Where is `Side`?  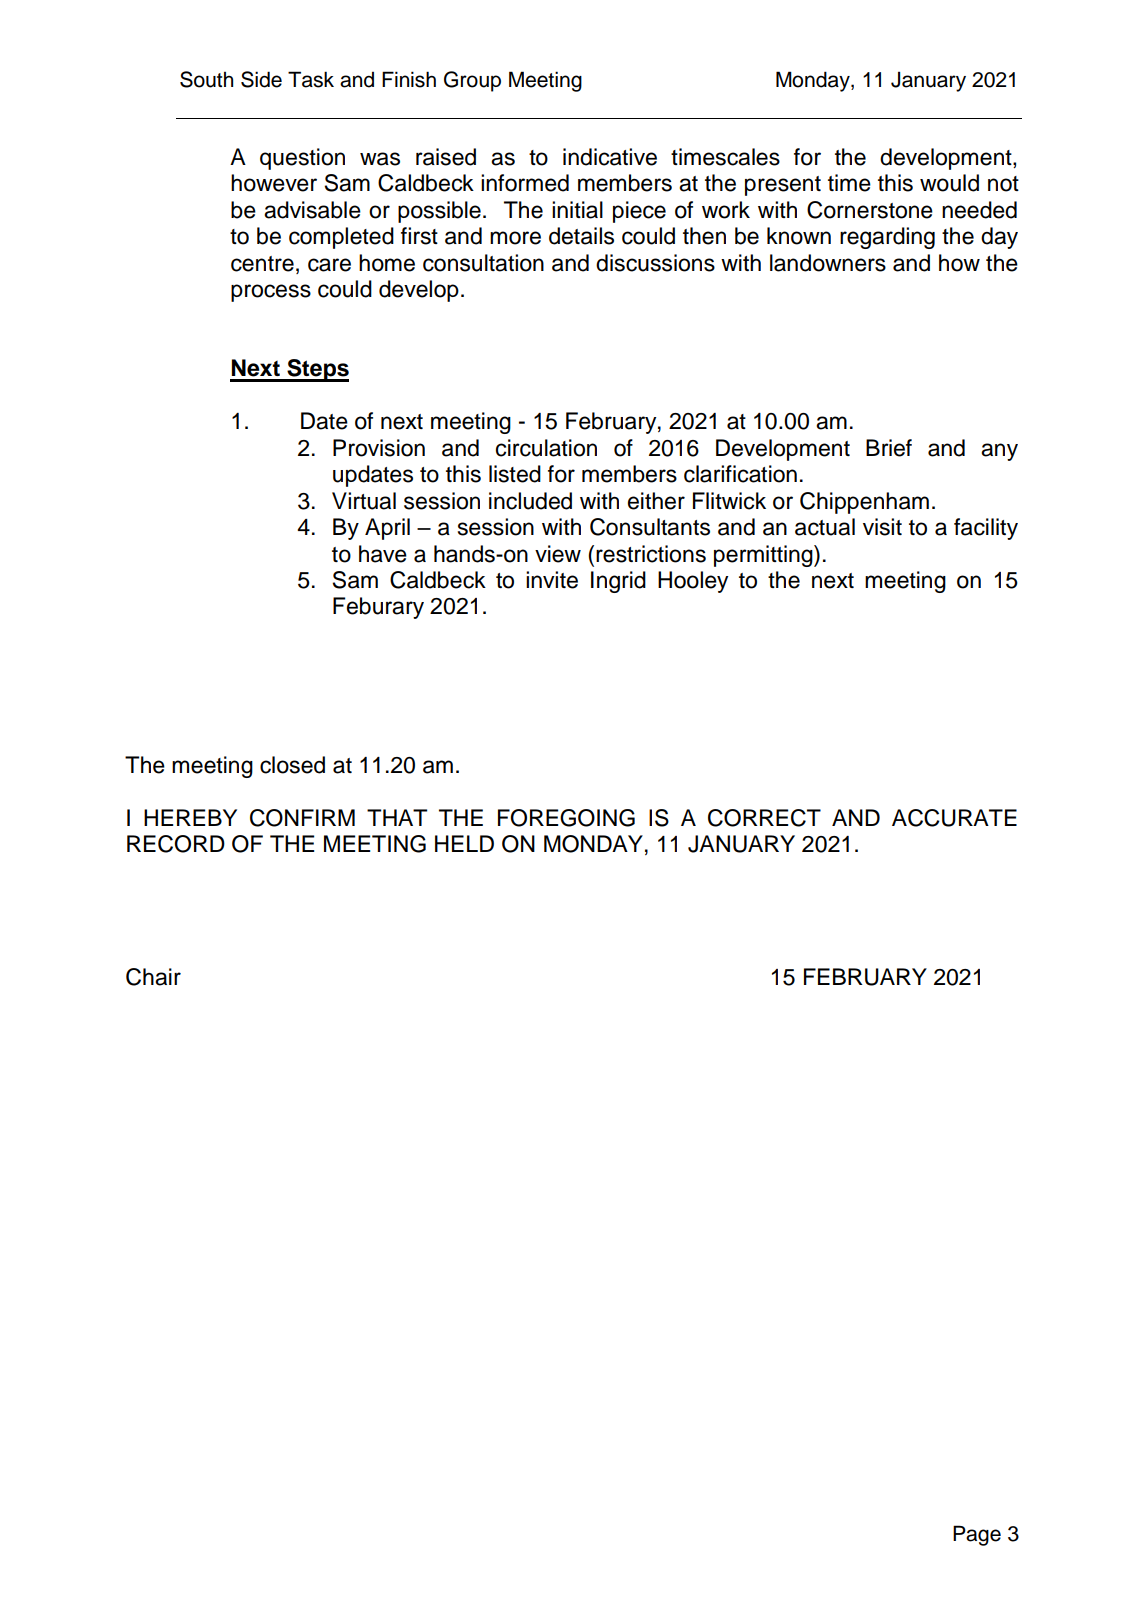
Side is located at coordinates (261, 79).
